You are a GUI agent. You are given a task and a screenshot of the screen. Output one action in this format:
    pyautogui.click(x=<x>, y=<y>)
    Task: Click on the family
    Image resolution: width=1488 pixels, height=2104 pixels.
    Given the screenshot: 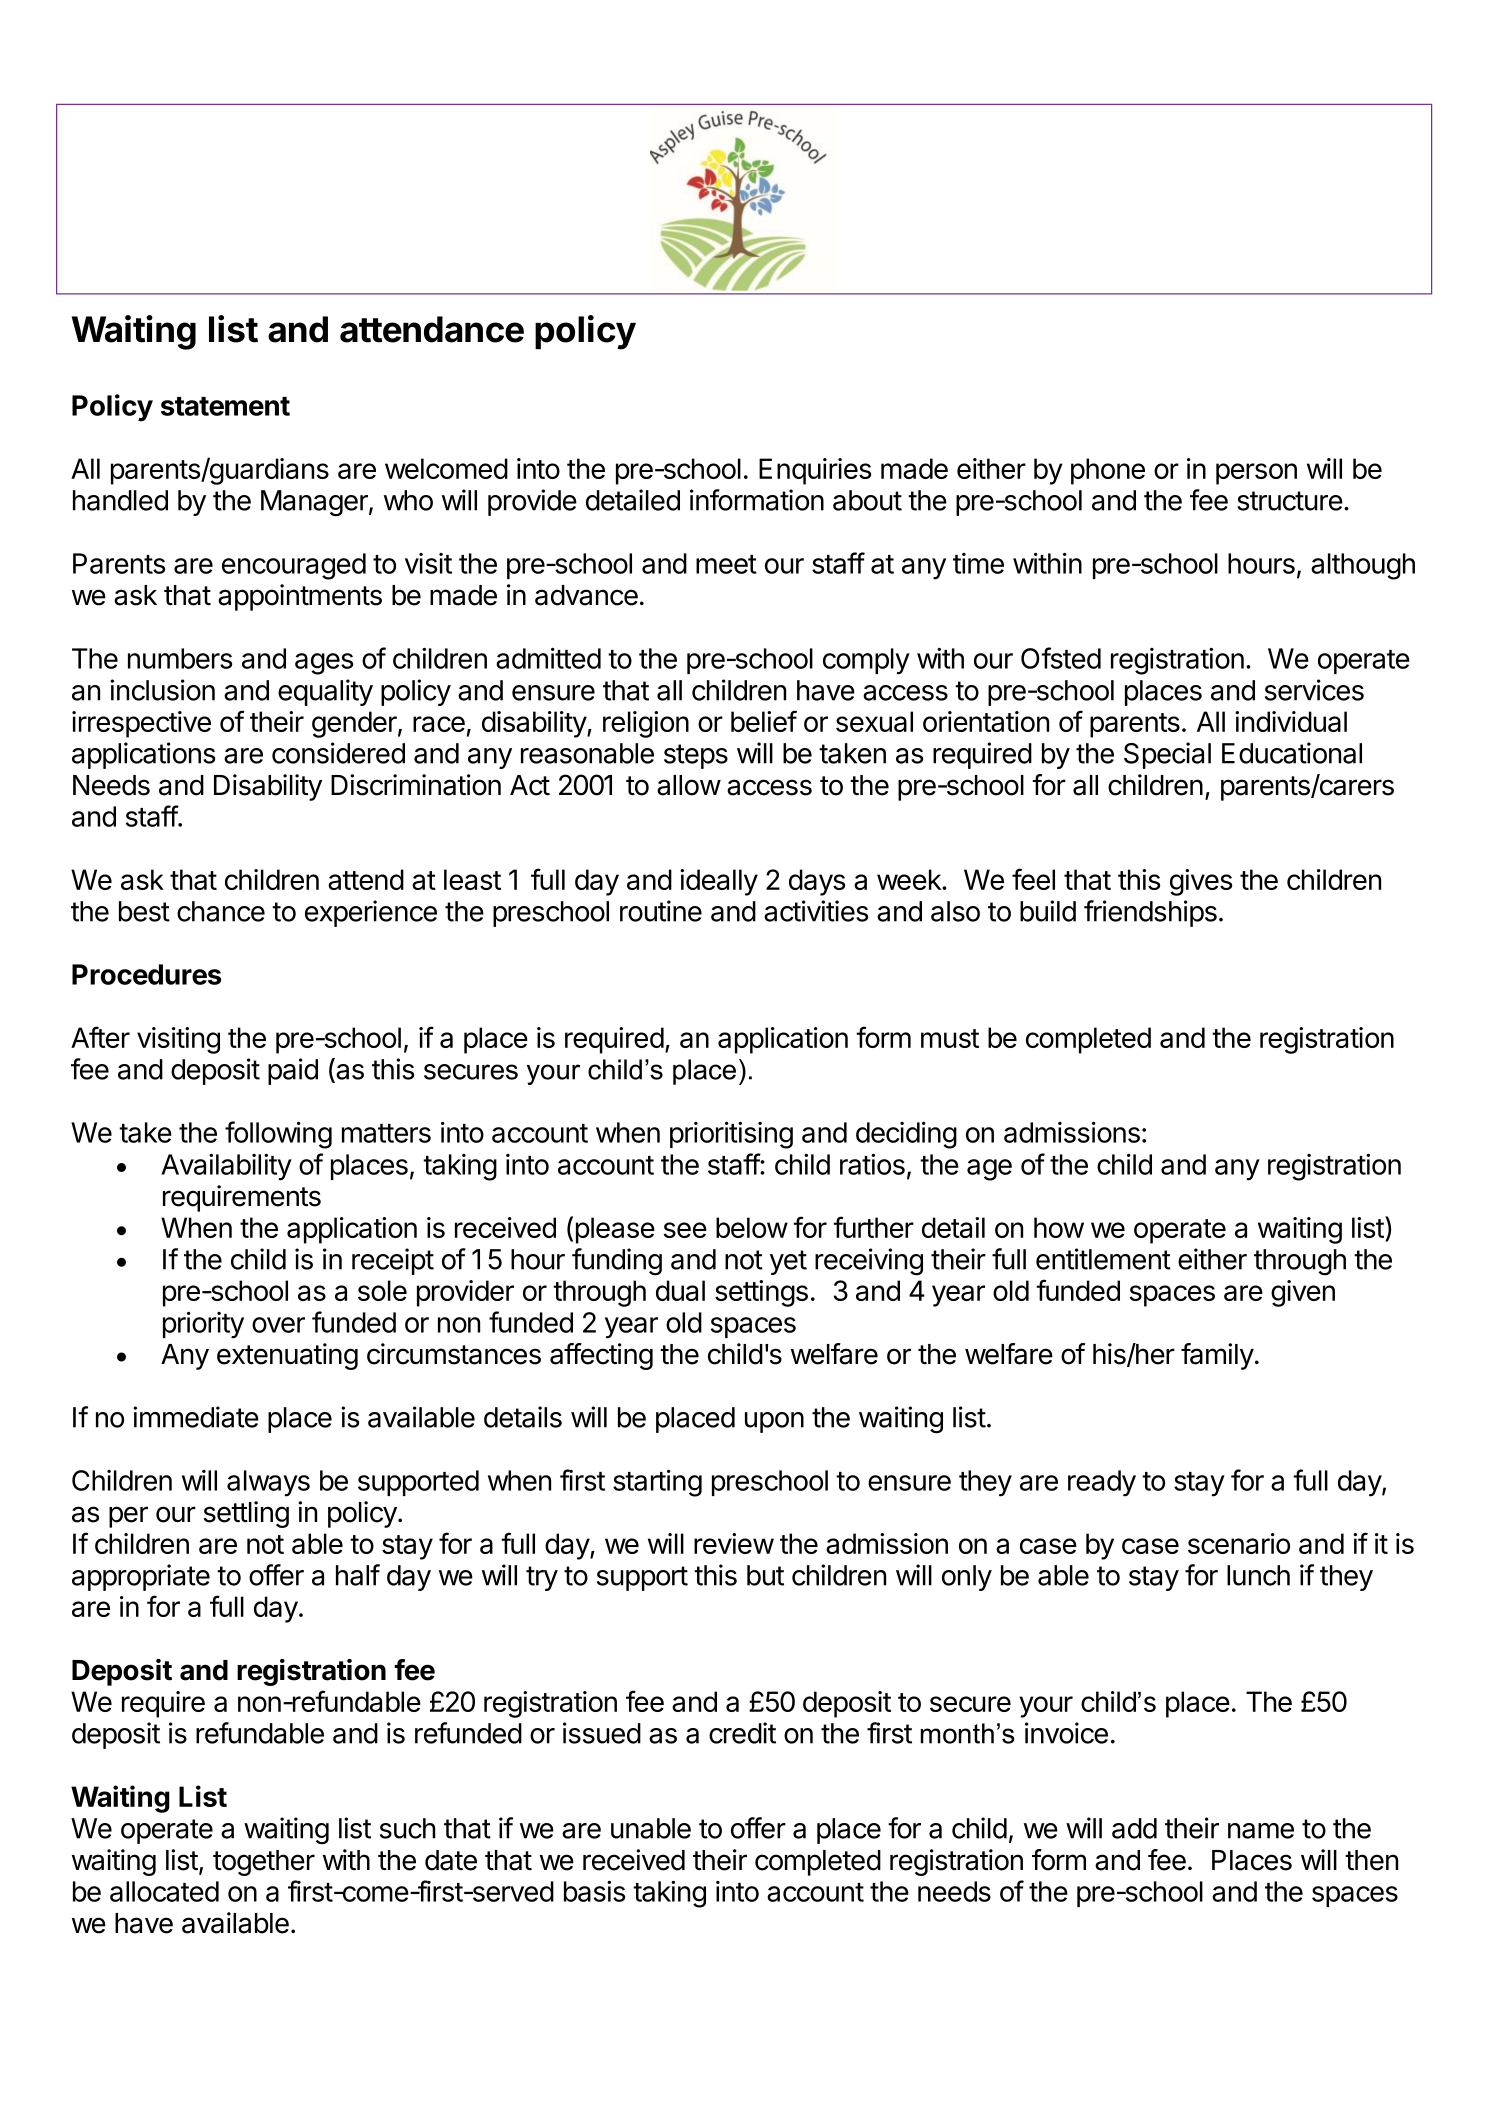 What is the action you would take?
    pyautogui.click(x=1217, y=1356)
